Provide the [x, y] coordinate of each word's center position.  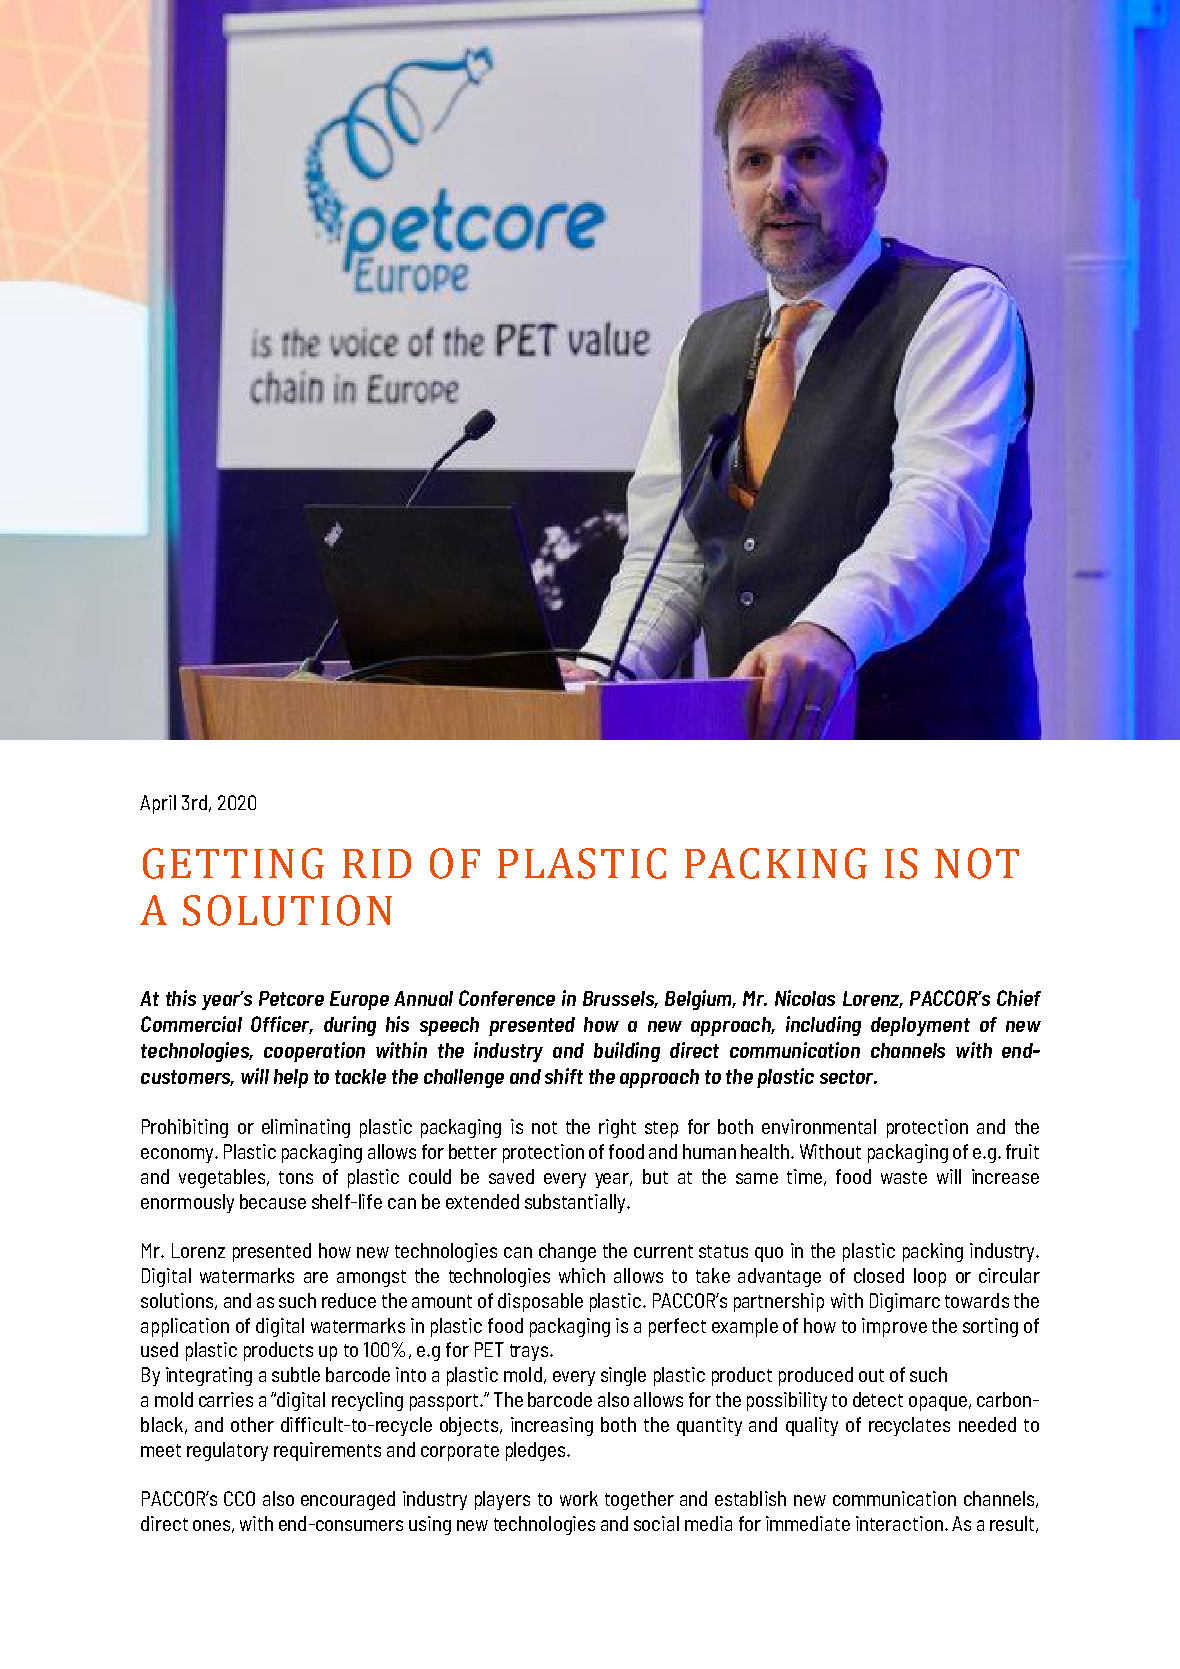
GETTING [233, 863]
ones [211, 1525]
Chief [1019, 998]
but [655, 1176]
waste [904, 1177]
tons [296, 1177]
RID [377, 863]
